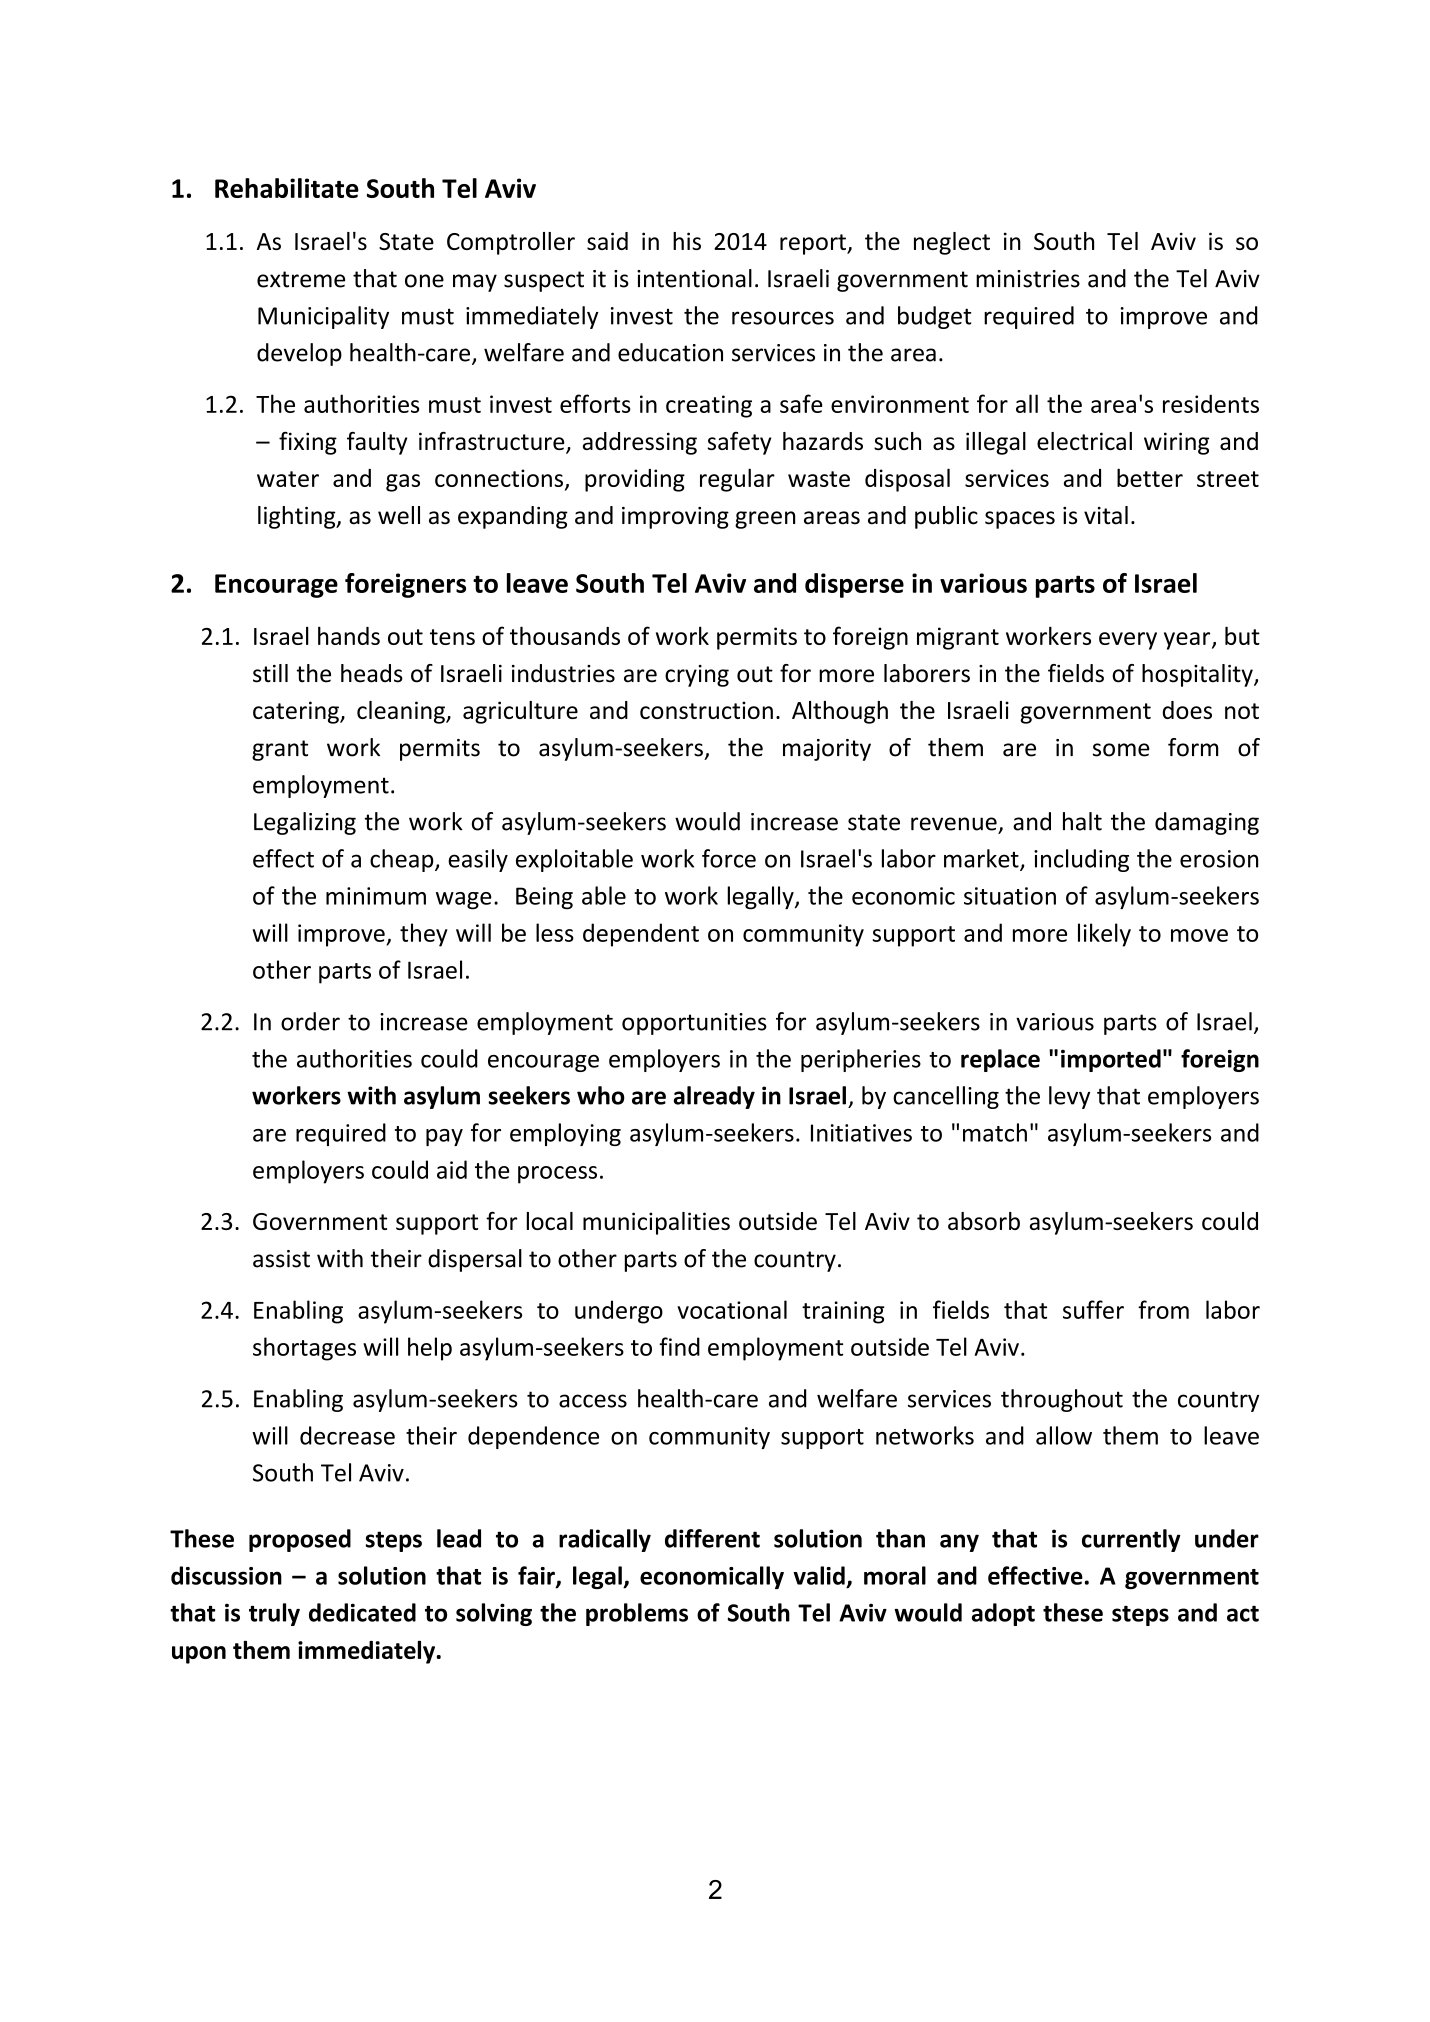 This document has height=2022, width=1430. Describe the element at coordinates (349, 635) in the document. I see `hands` at that location.
